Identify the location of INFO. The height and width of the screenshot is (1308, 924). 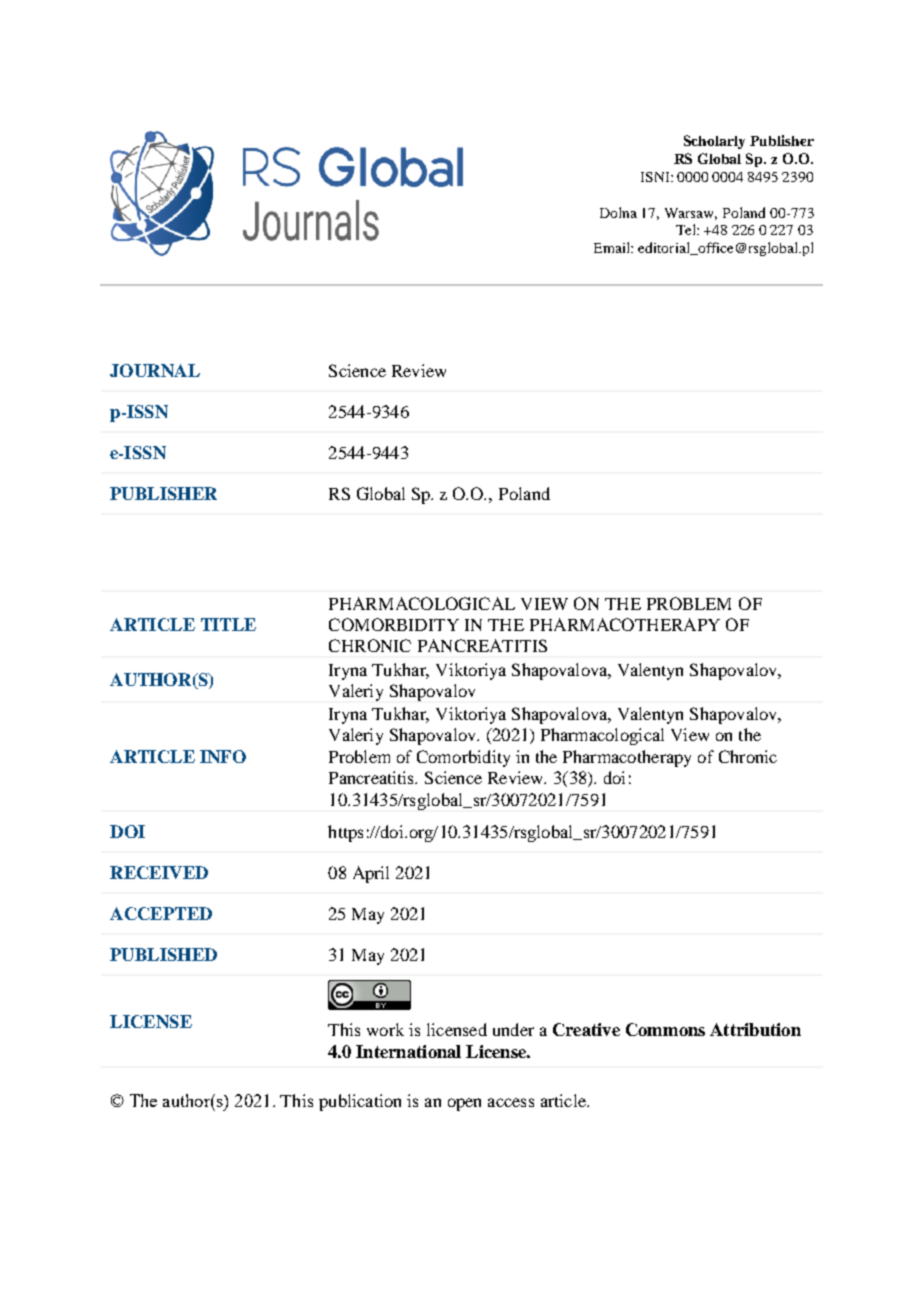
(223, 756).
